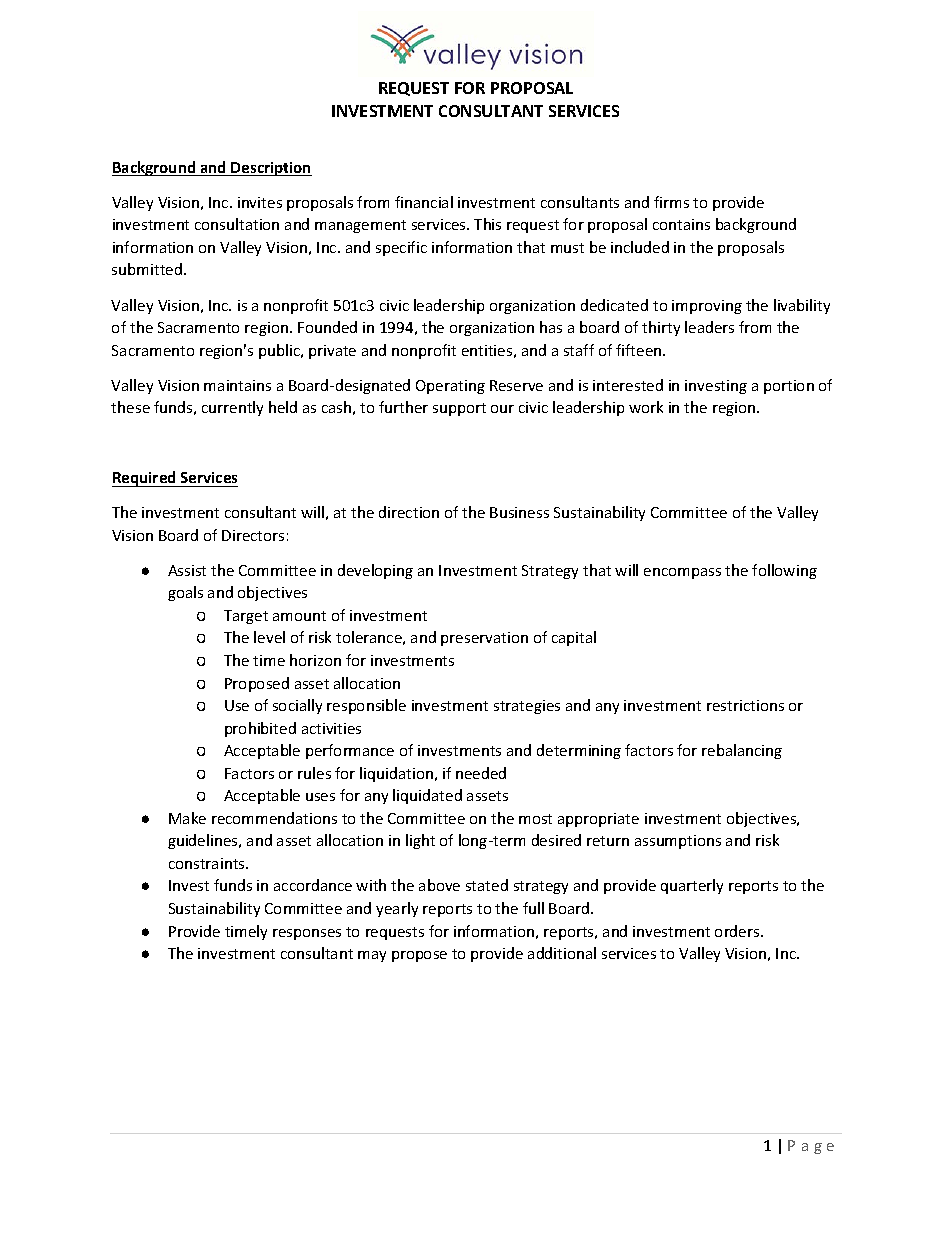 The height and width of the image is (1233, 952). I want to click on Page, so click(811, 1147).
